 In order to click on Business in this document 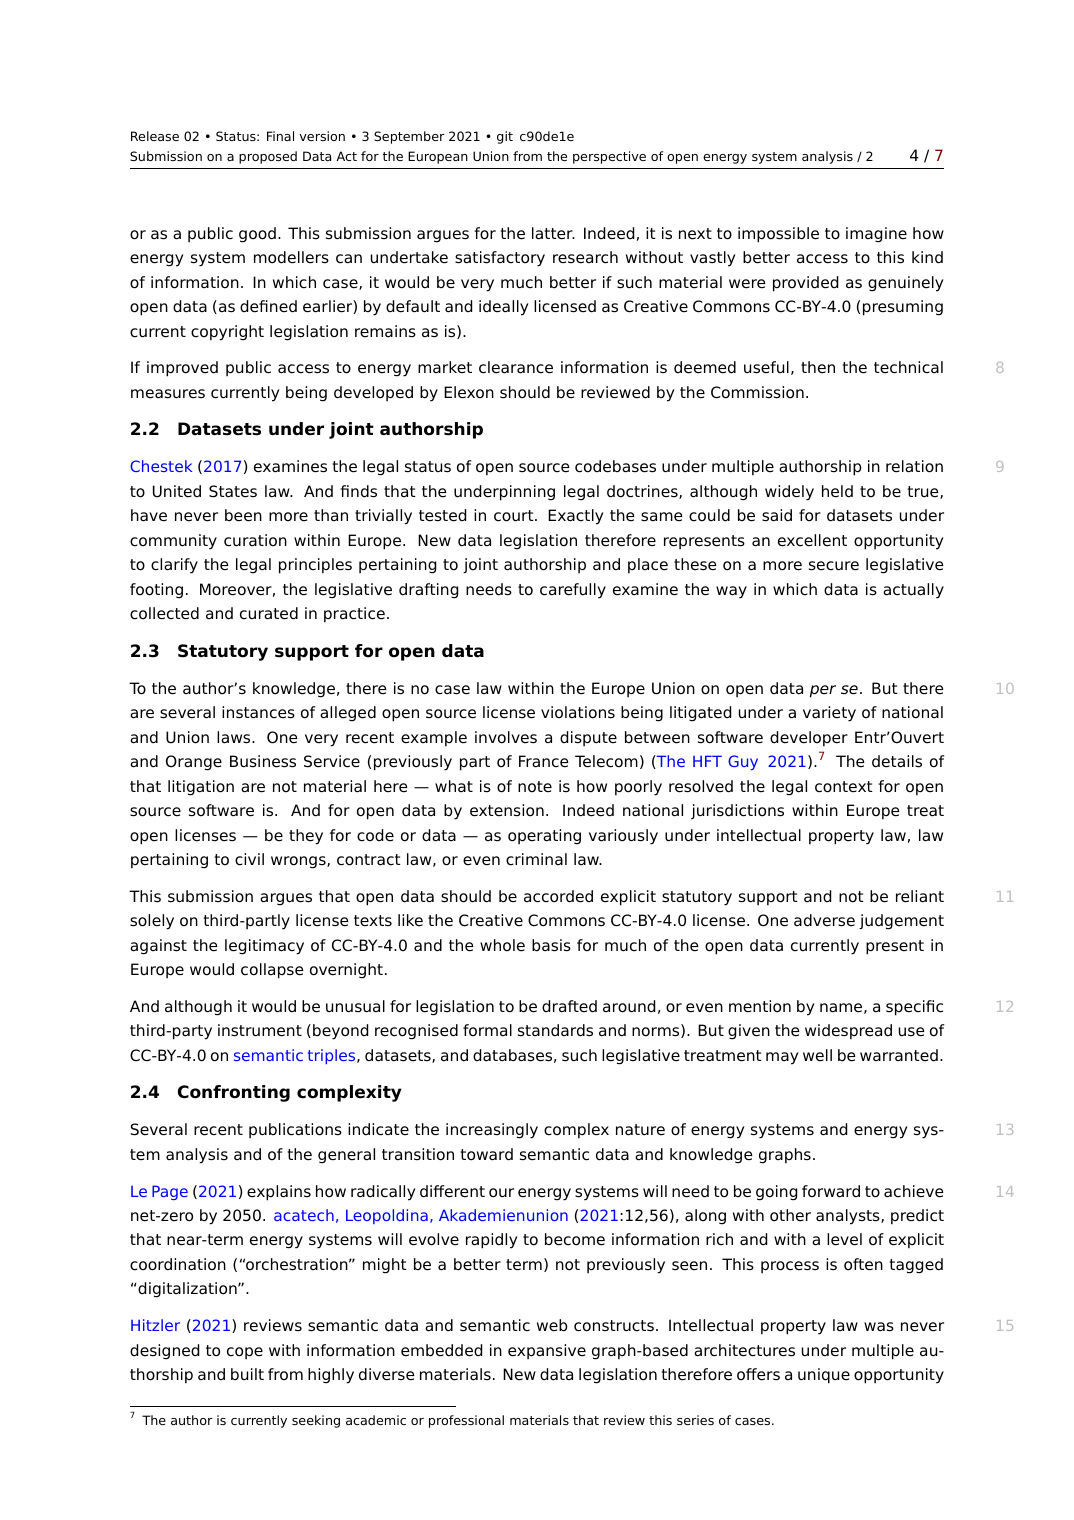, I will do `click(263, 761)`.
